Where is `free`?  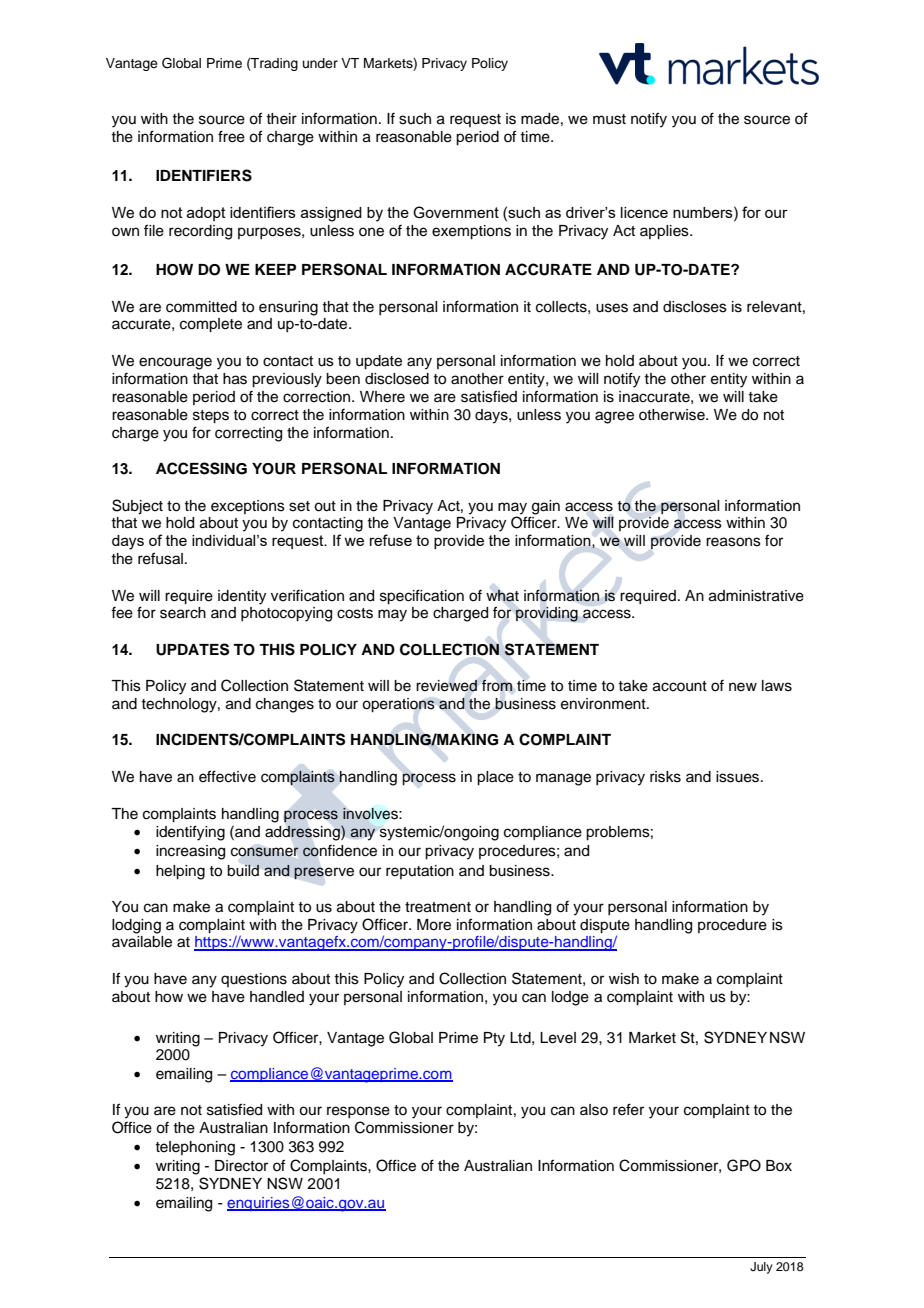
free is located at coordinates (231, 136).
